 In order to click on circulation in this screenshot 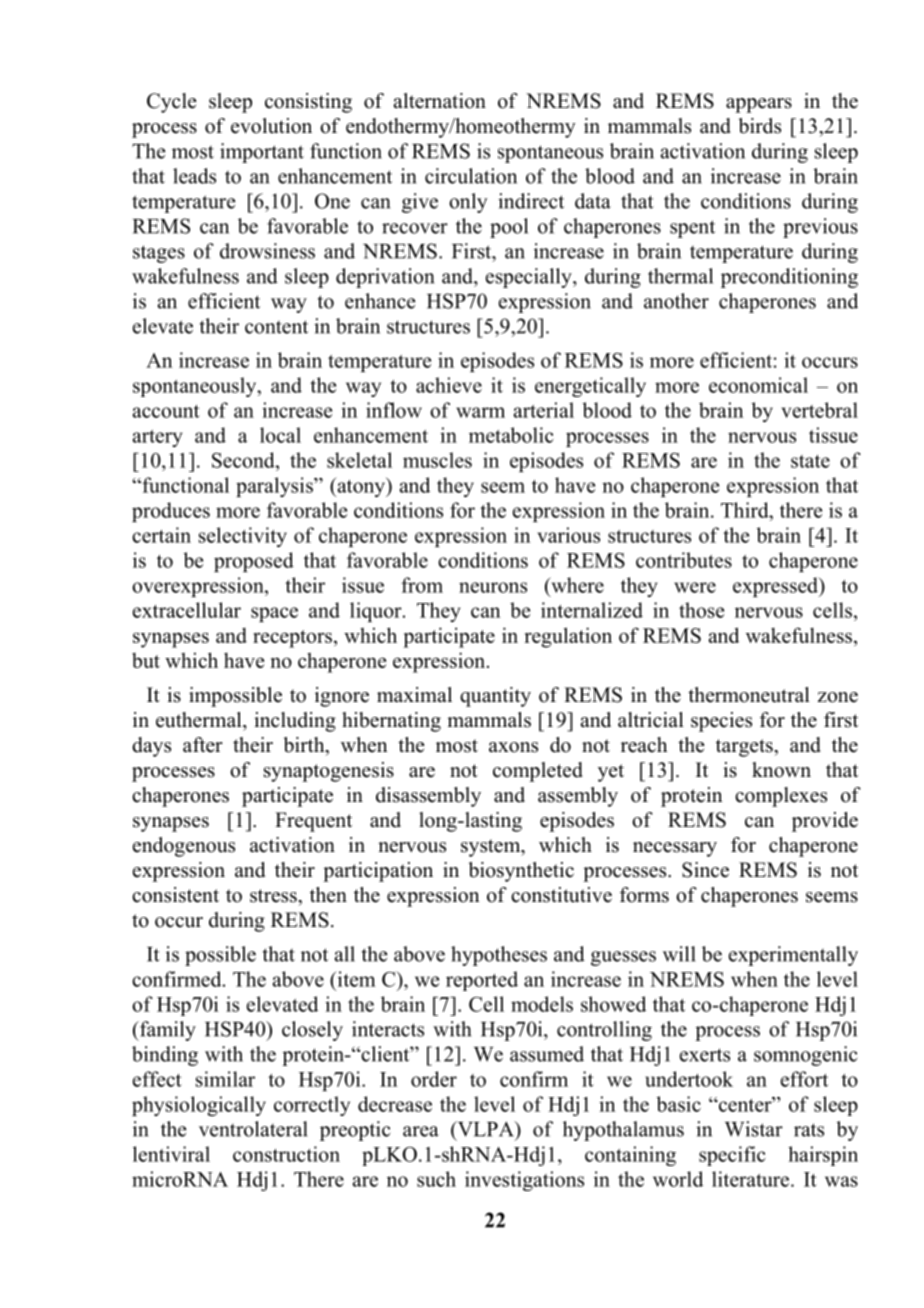, I will do `click(471, 176)`.
